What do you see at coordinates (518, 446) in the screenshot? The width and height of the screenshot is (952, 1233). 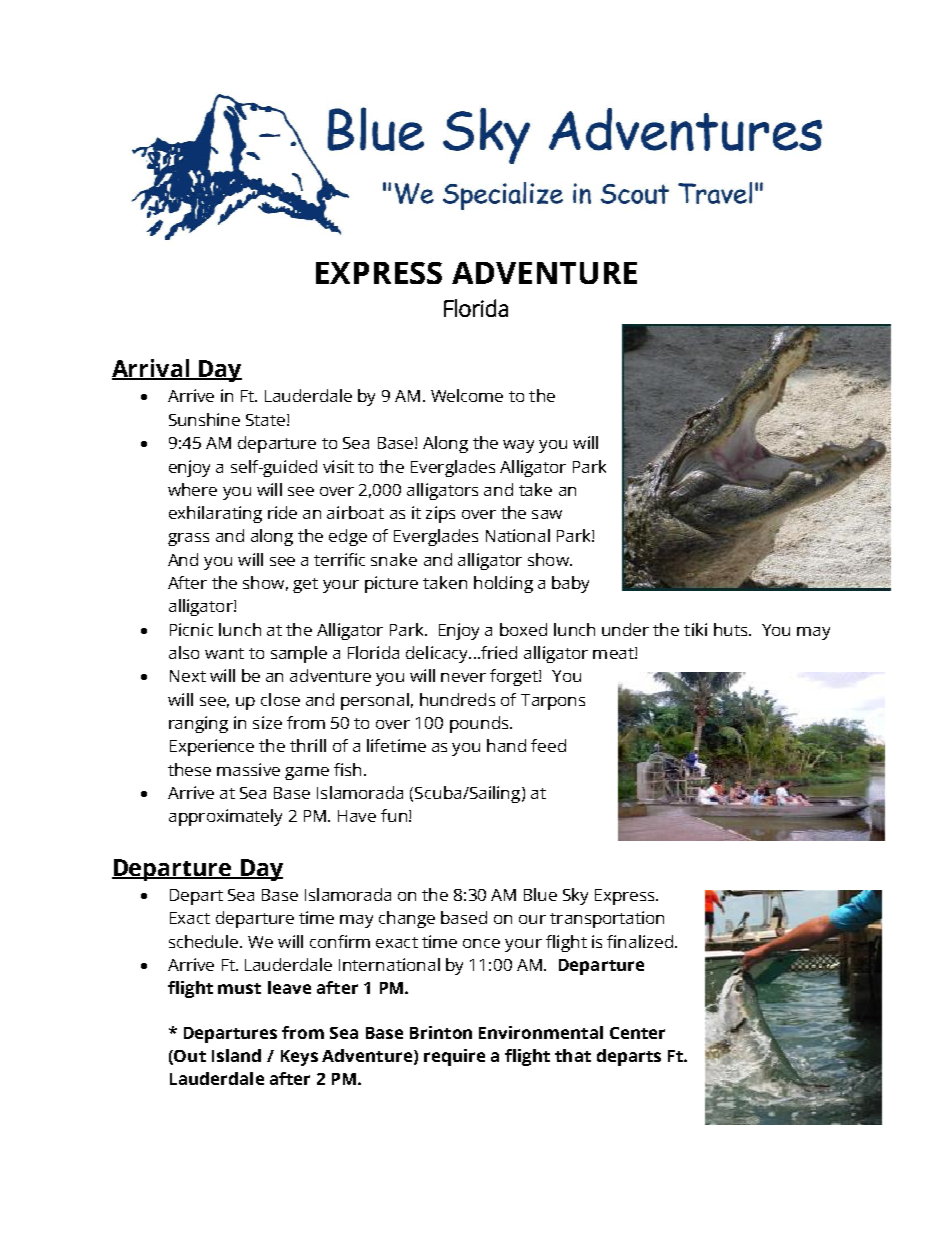 I see `way` at bounding box center [518, 446].
